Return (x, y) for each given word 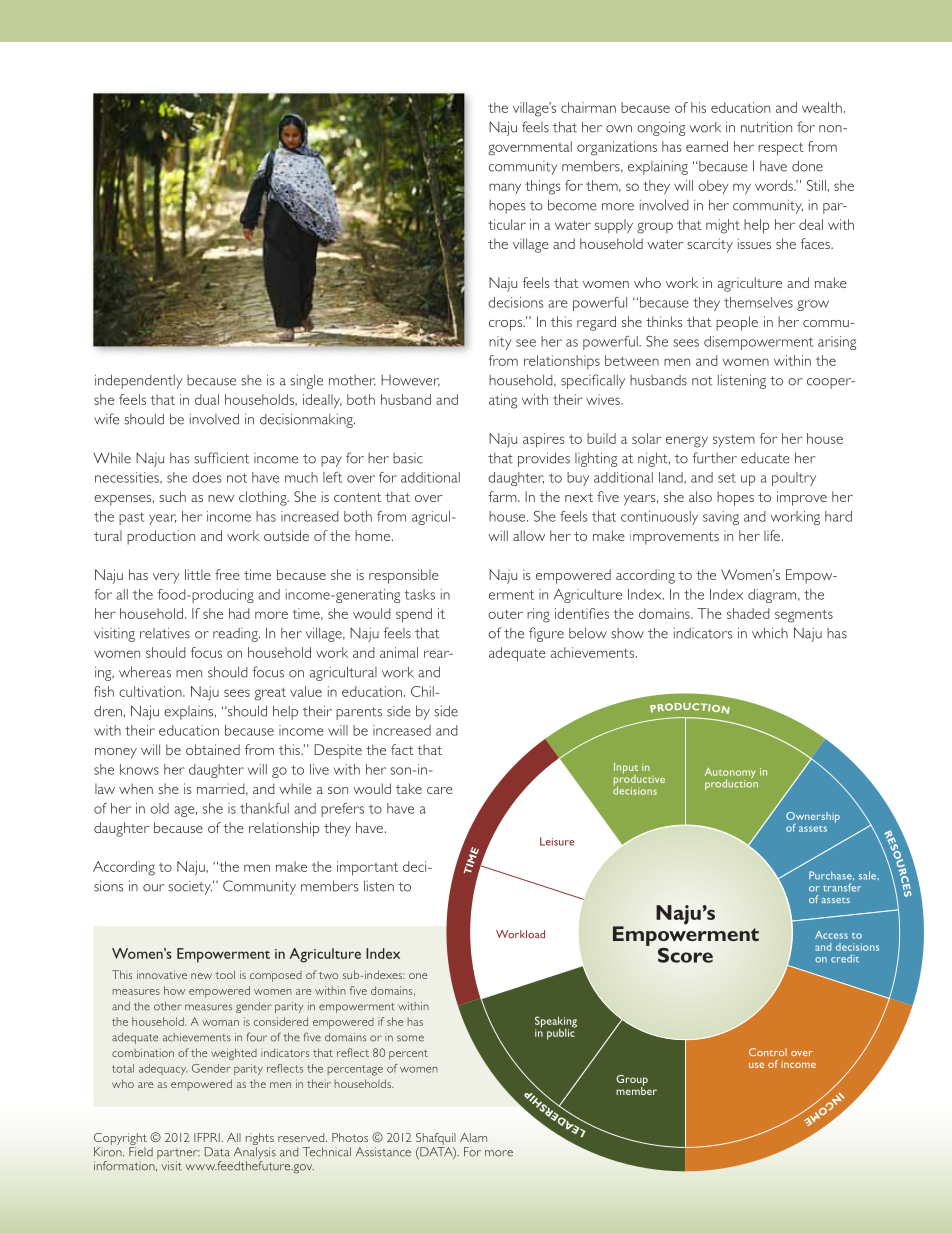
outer (505, 614)
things (542, 187)
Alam (473, 1137)
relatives (165, 633)
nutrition (766, 127)
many (505, 188)
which (770, 633)
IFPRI (208, 1137)
